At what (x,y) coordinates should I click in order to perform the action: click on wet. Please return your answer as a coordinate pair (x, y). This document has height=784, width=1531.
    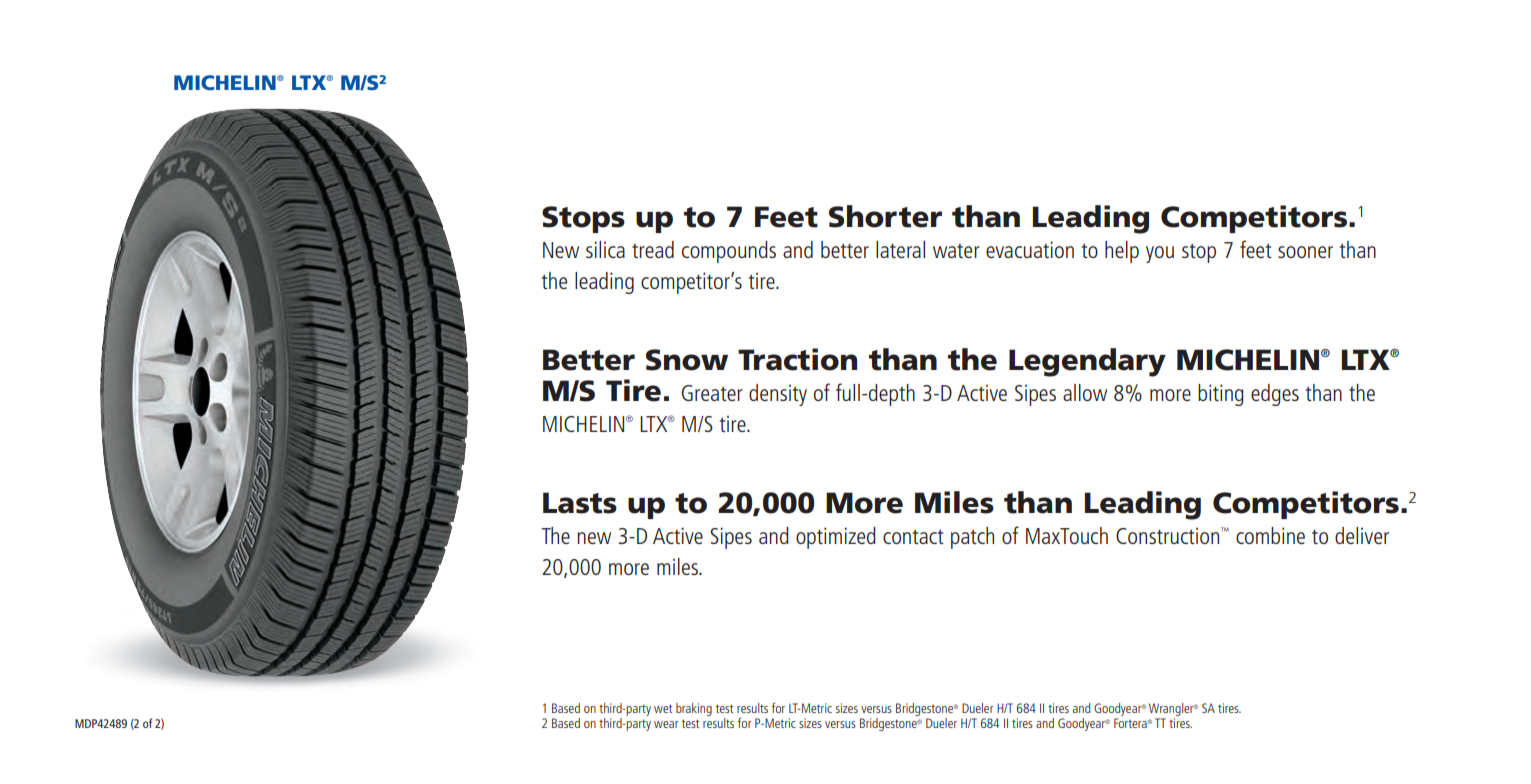
    Looking at the image, I should click on (663, 708).
